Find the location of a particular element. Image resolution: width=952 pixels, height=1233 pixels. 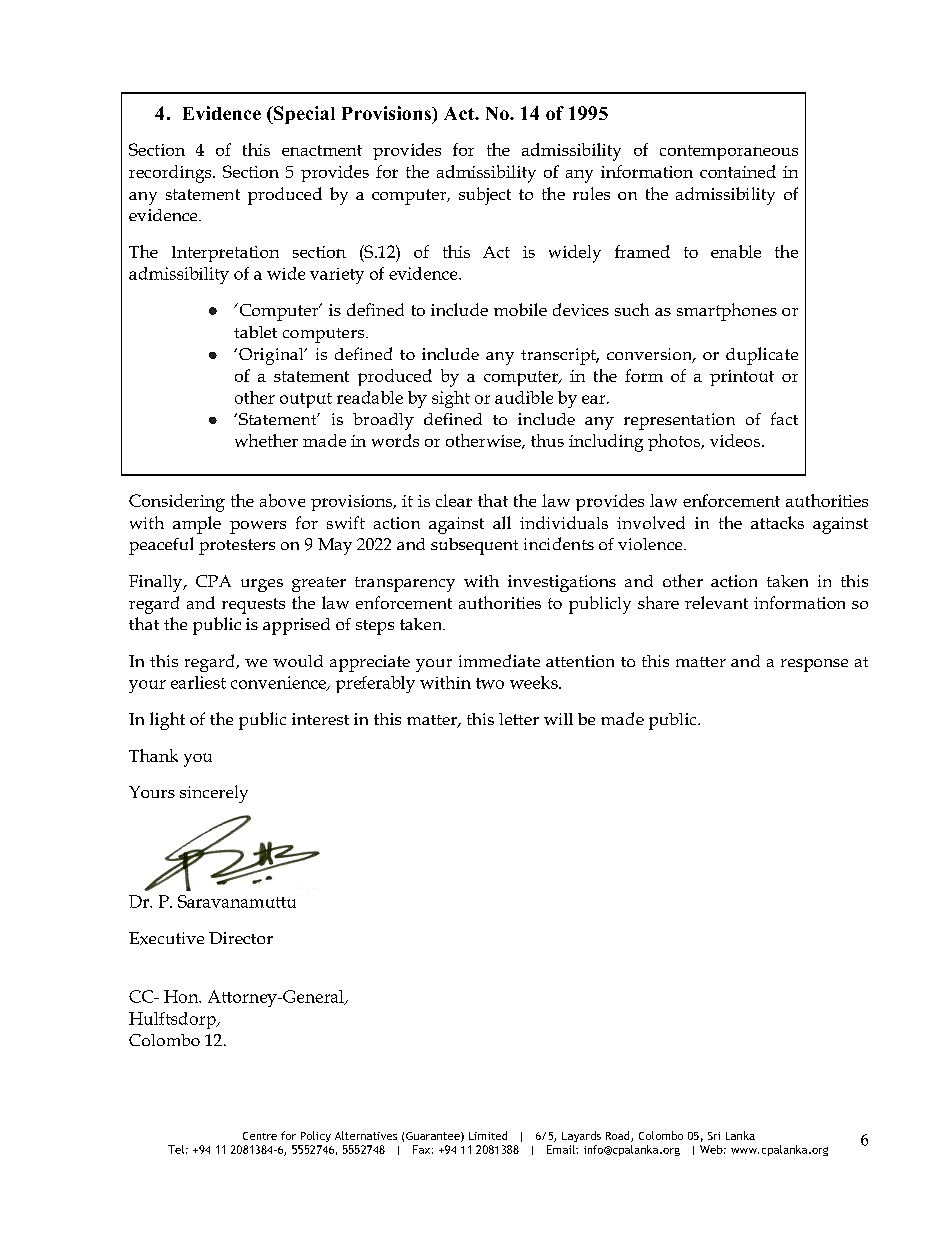

Centre is located at coordinates (260, 1136).
